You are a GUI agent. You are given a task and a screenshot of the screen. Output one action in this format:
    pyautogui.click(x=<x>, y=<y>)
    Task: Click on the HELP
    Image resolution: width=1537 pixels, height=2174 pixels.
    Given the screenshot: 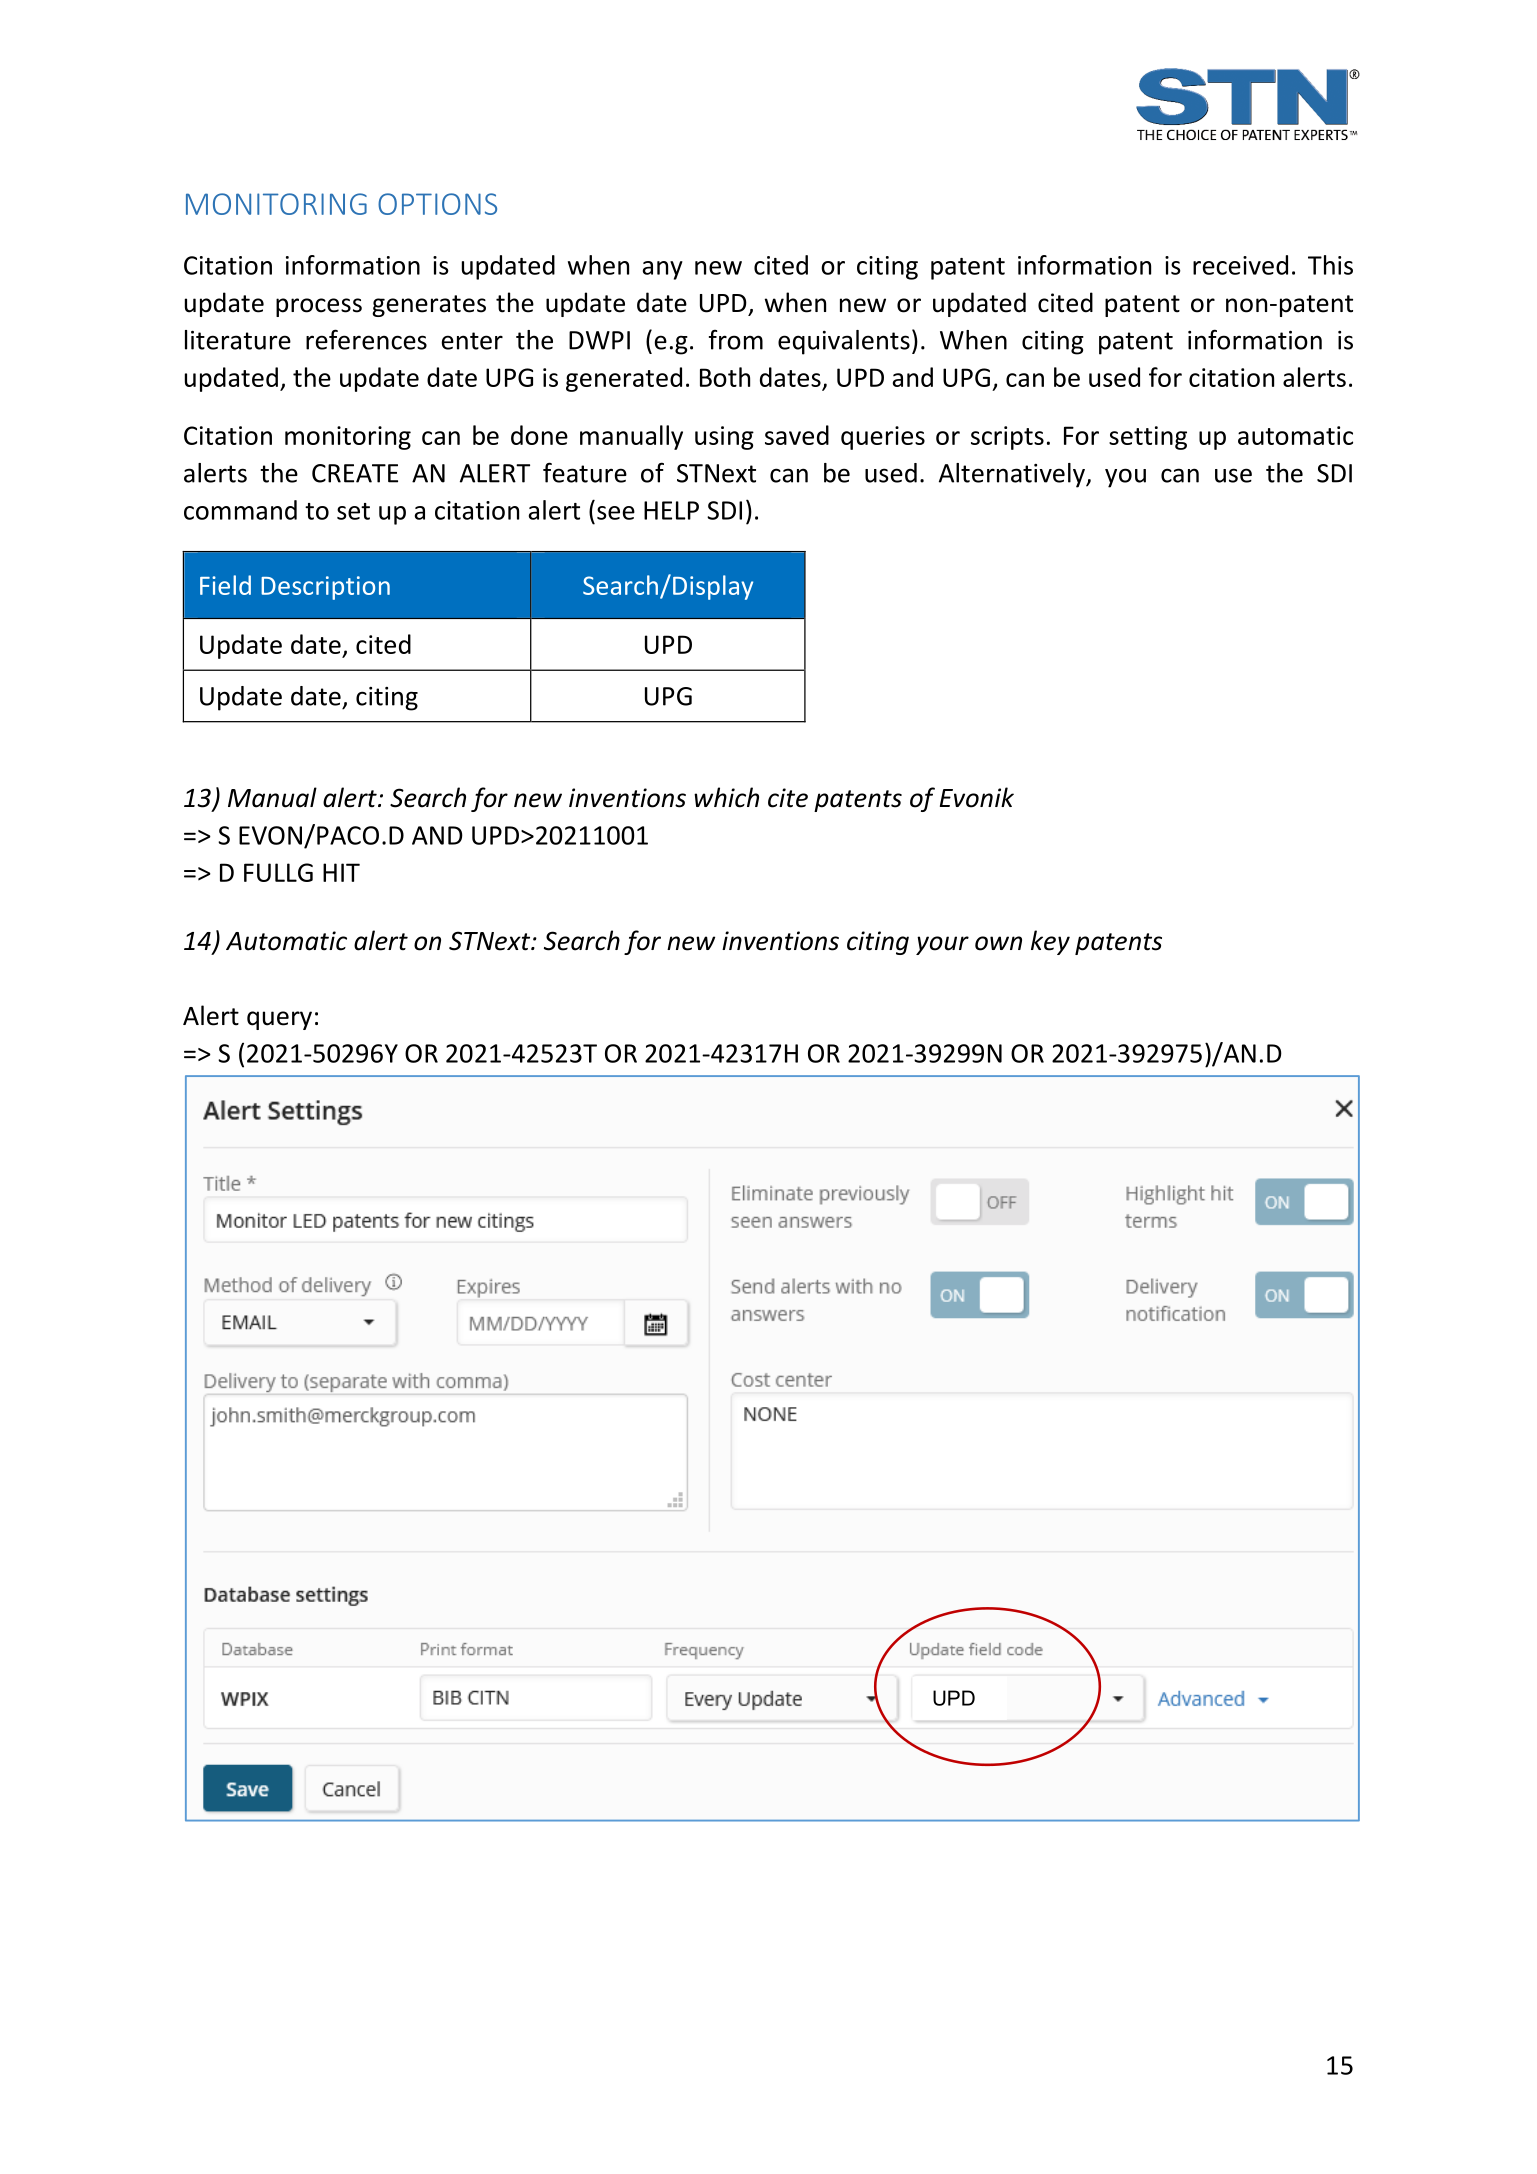 What is the action you would take?
    pyautogui.click(x=671, y=510)
